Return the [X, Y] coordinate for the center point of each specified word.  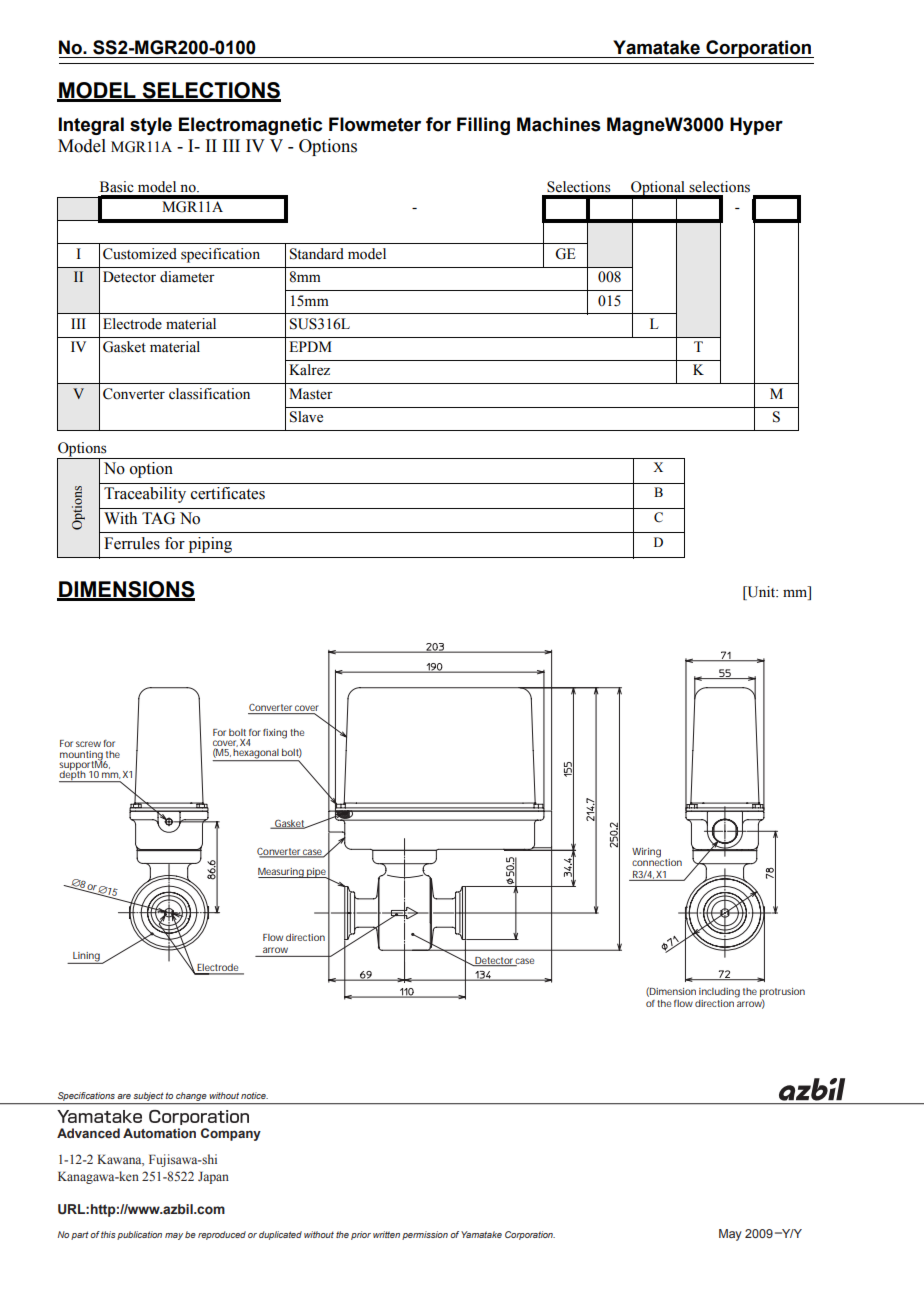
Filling [483, 126]
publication [139, 1235]
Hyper [756, 126]
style [151, 126]
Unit [761, 593]
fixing [275, 734]
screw [90, 744]
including [719, 993]
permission [425, 1235]
